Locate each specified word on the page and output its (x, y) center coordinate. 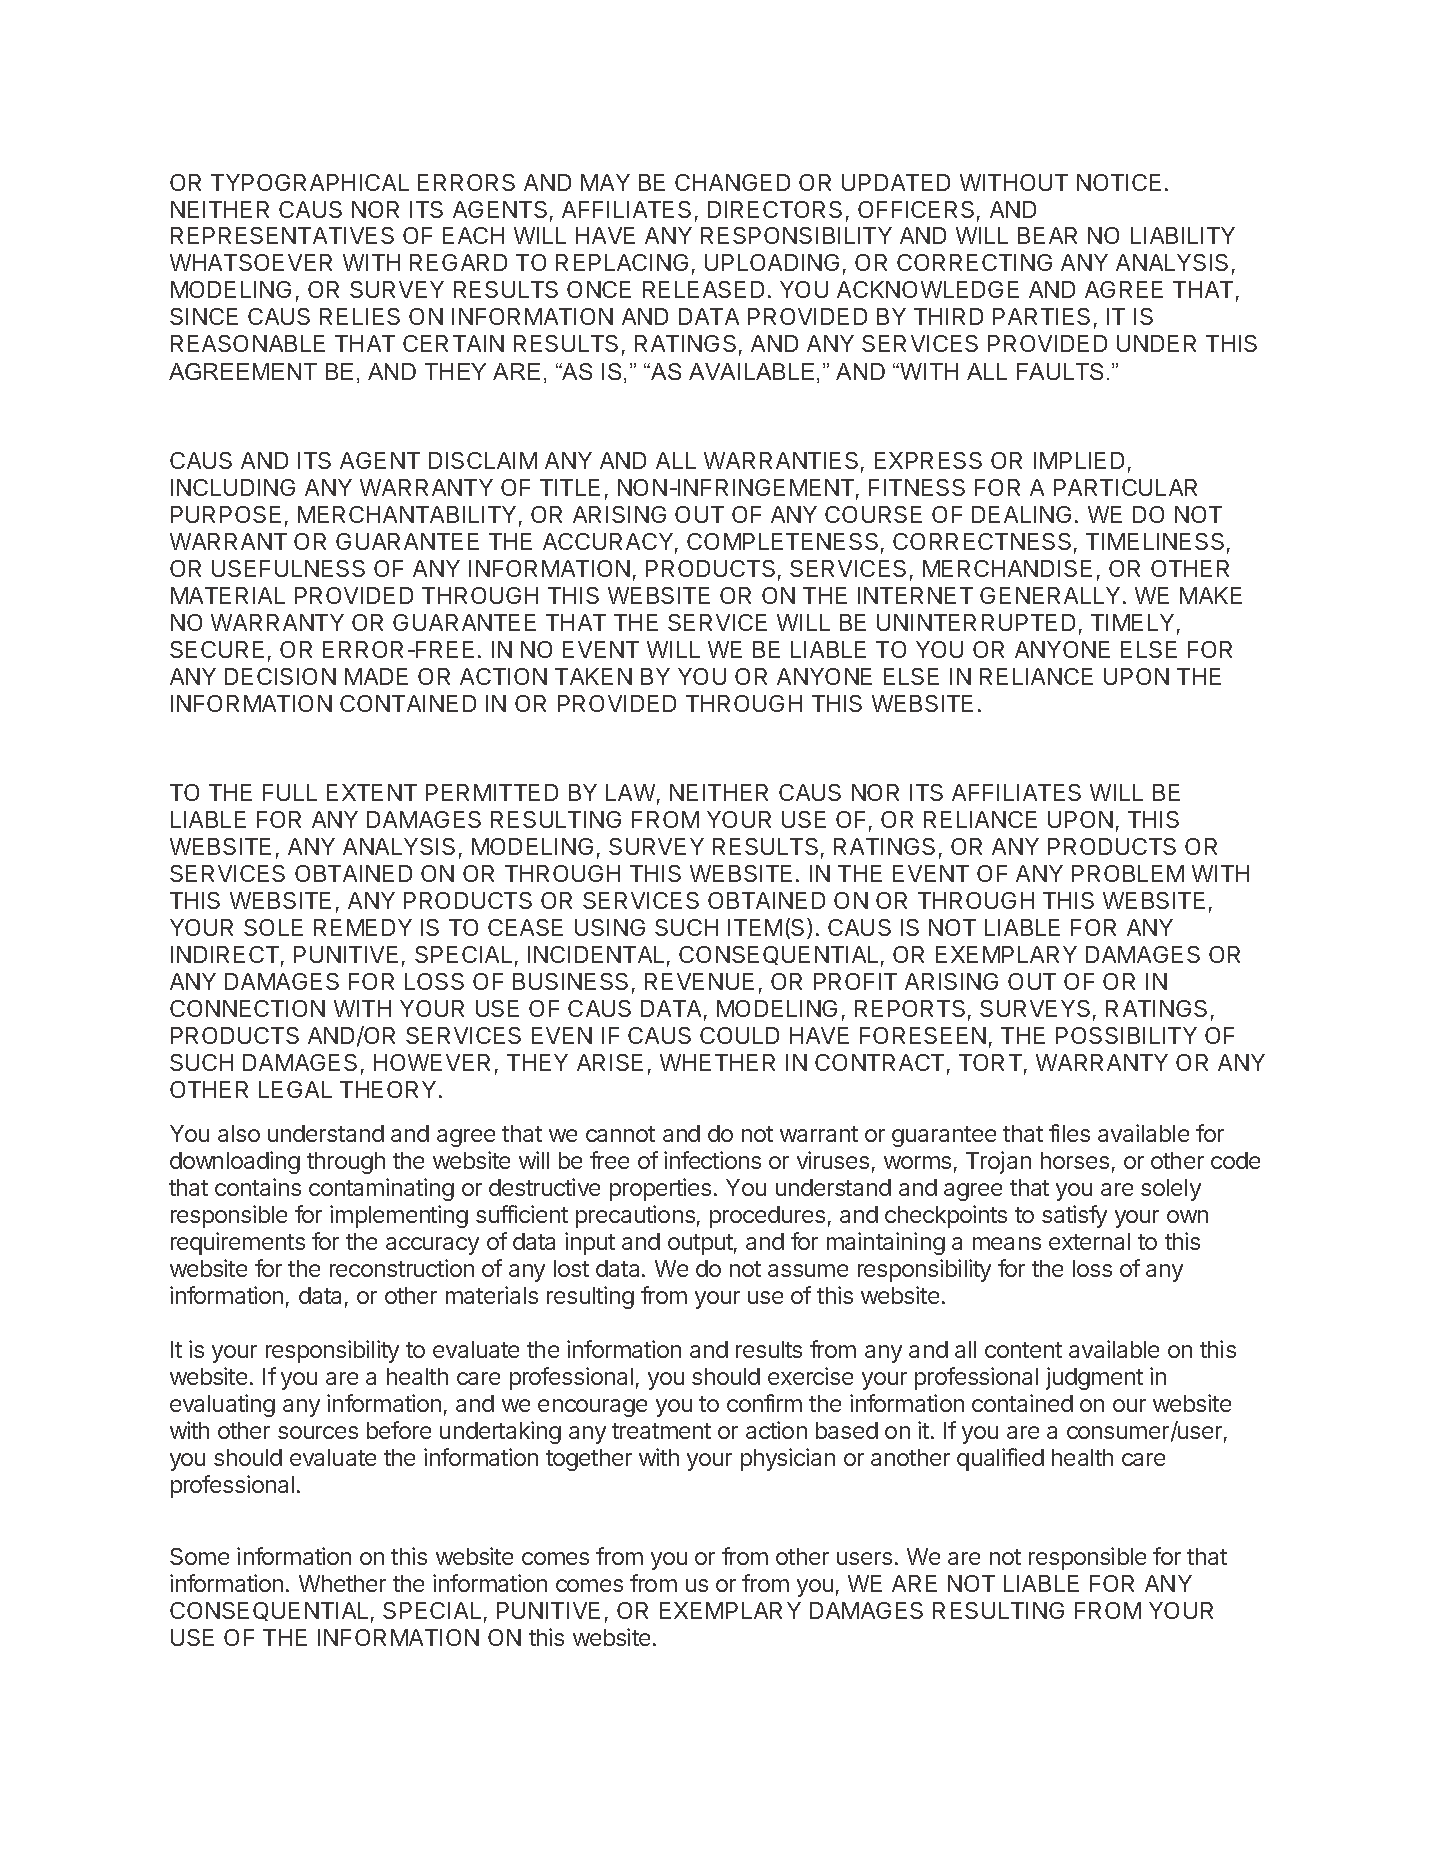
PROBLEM (1128, 873)
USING (610, 927)
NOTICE (1119, 182)
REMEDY (363, 927)
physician (788, 1459)
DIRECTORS (775, 209)
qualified (1000, 1459)
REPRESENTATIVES (282, 235)
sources (318, 1432)
